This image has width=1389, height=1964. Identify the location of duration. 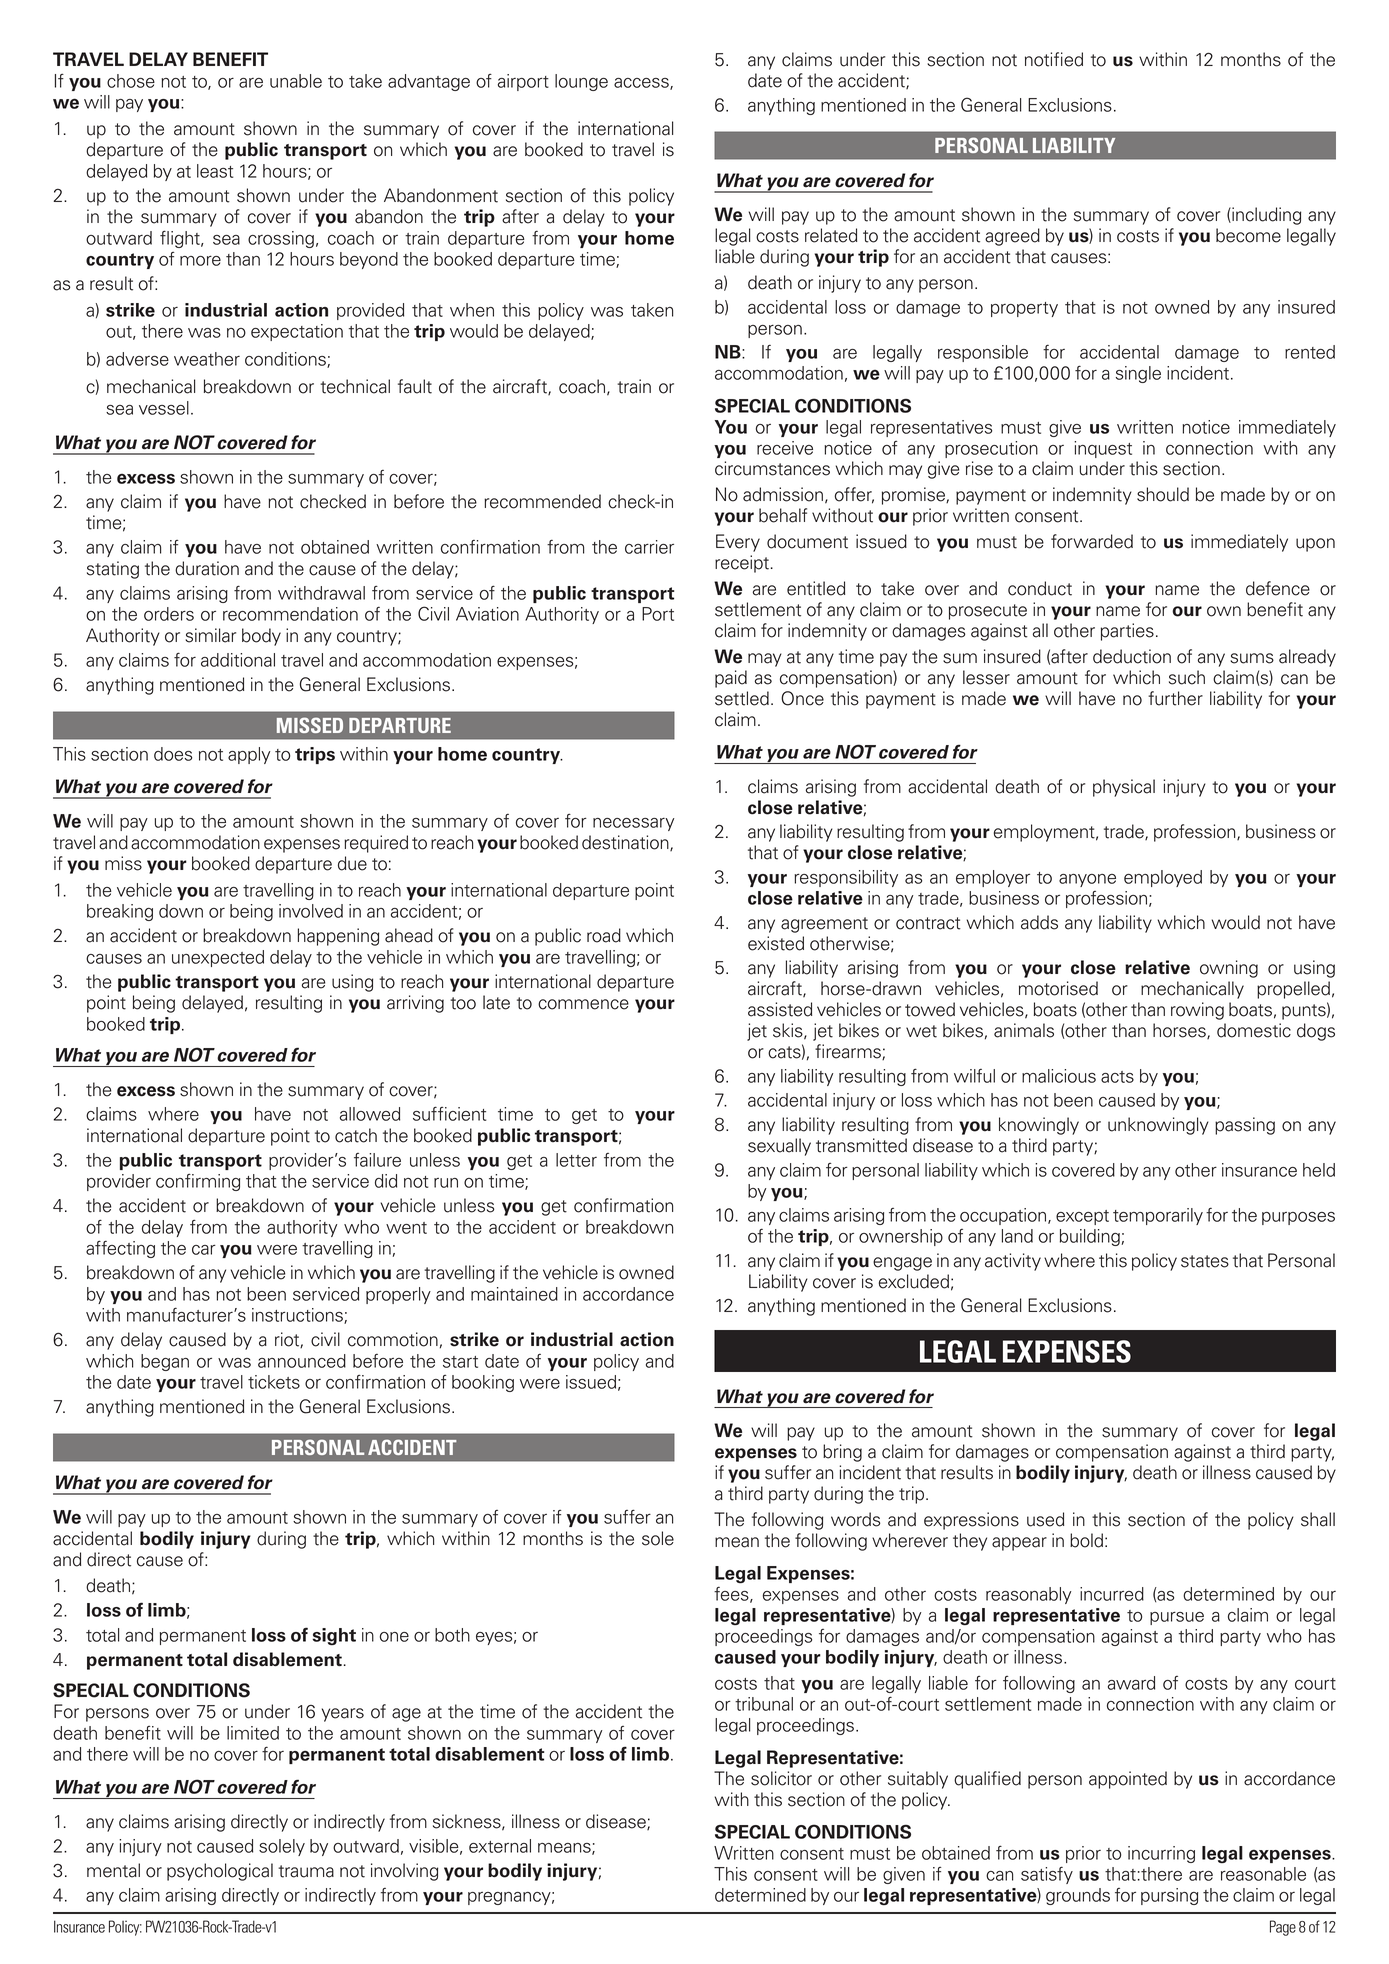
(207, 568).
